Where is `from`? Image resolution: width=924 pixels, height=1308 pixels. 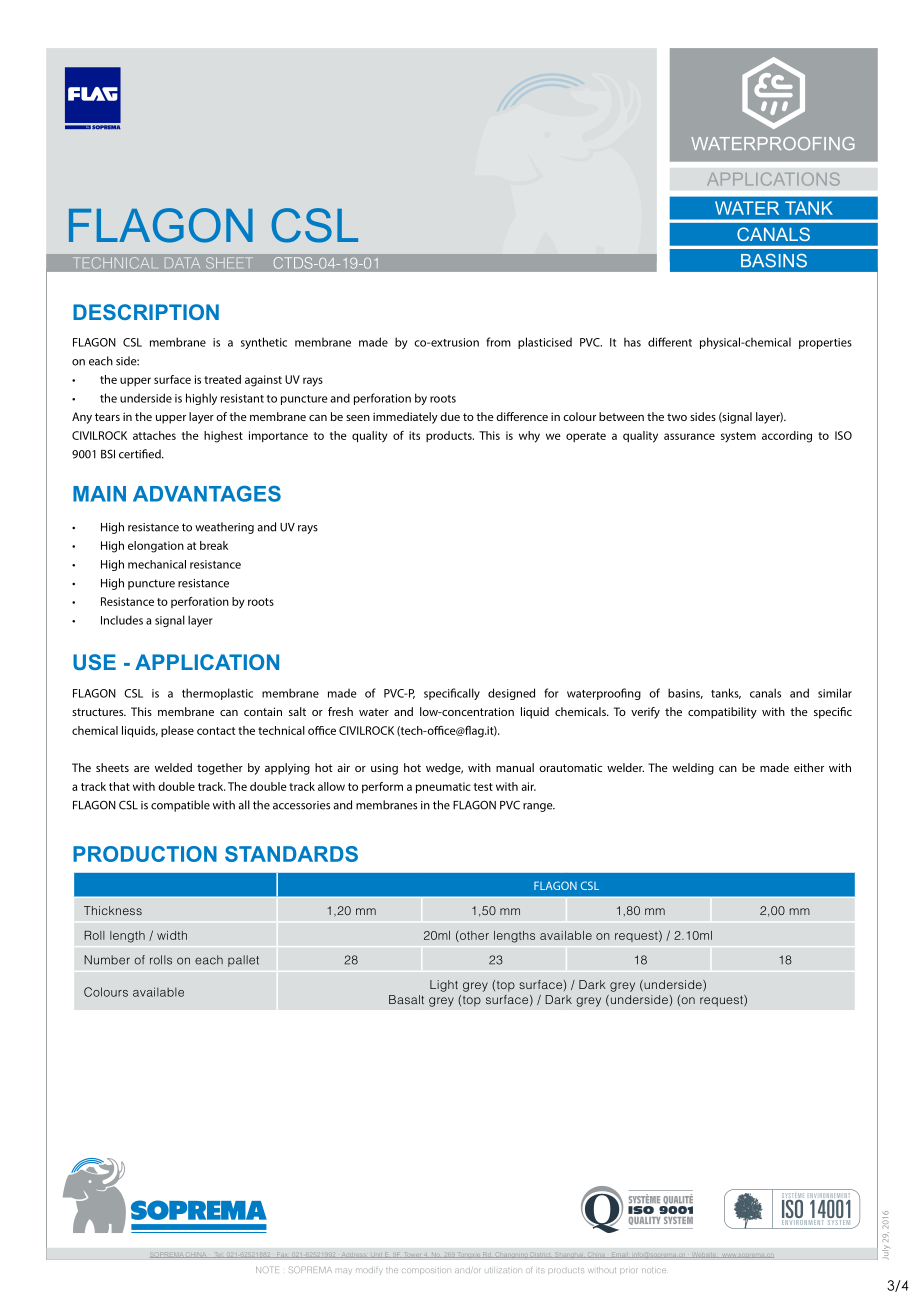
from is located at coordinates (498, 342).
